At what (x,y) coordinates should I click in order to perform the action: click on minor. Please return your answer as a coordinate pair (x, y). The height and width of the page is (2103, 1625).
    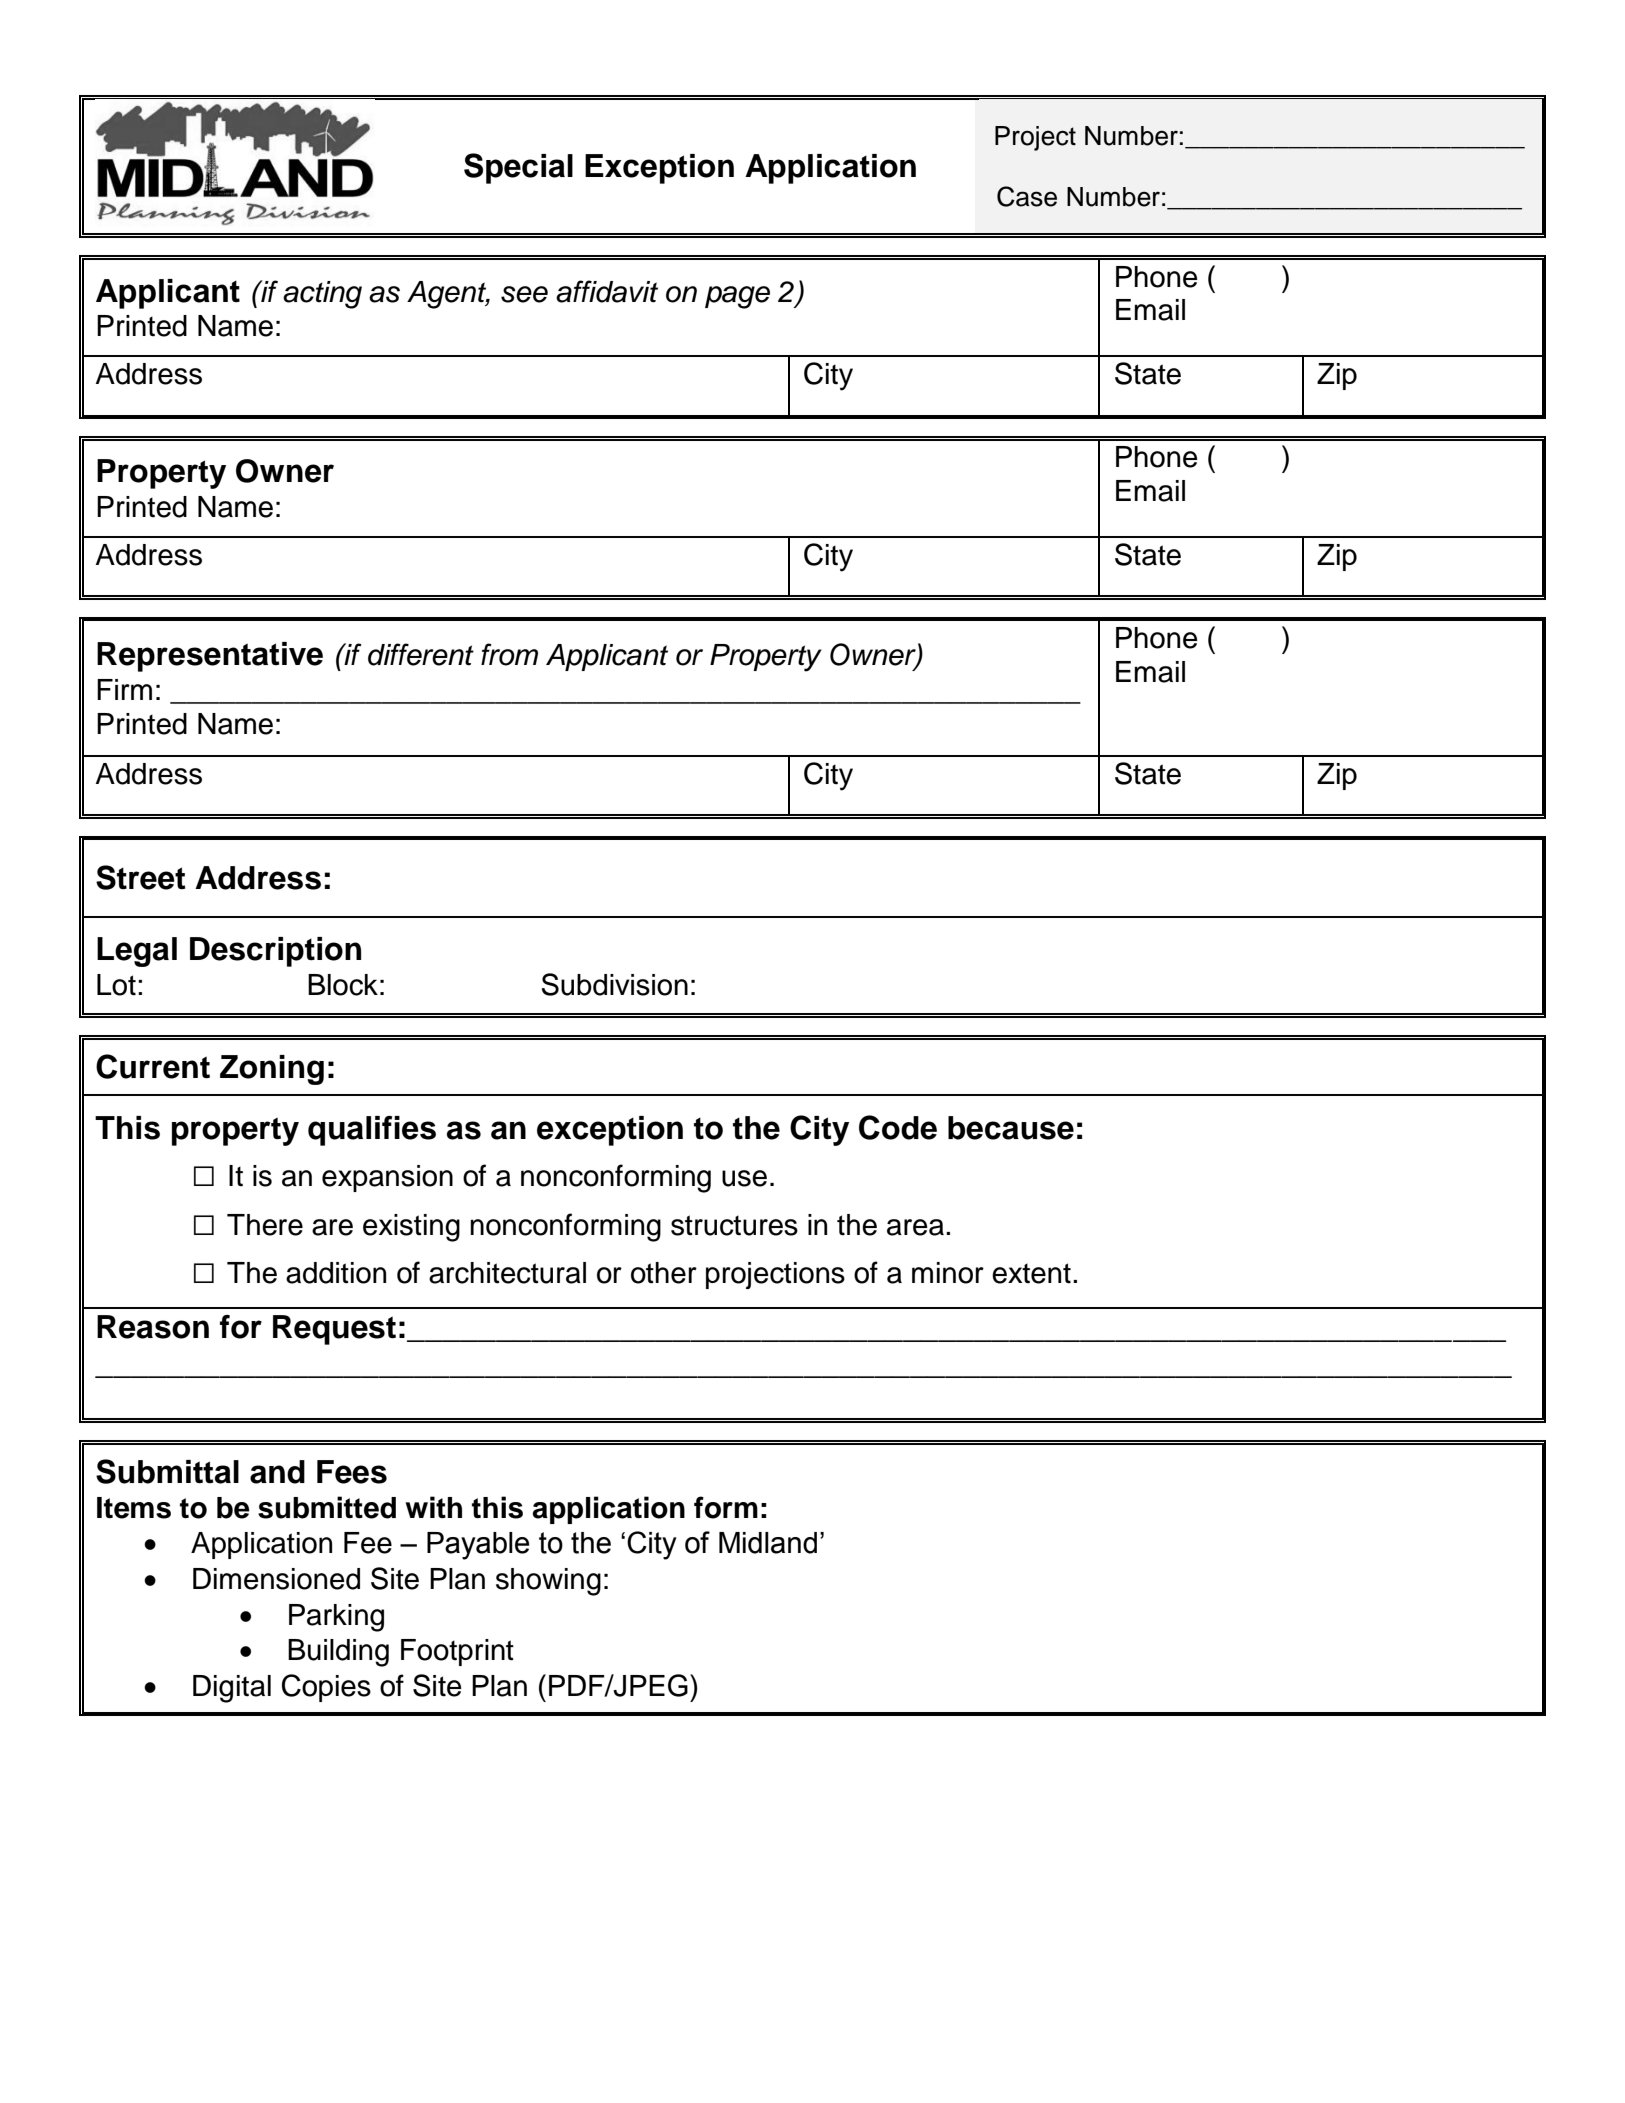
    Looking at the image, I should click on (948, 1273).
